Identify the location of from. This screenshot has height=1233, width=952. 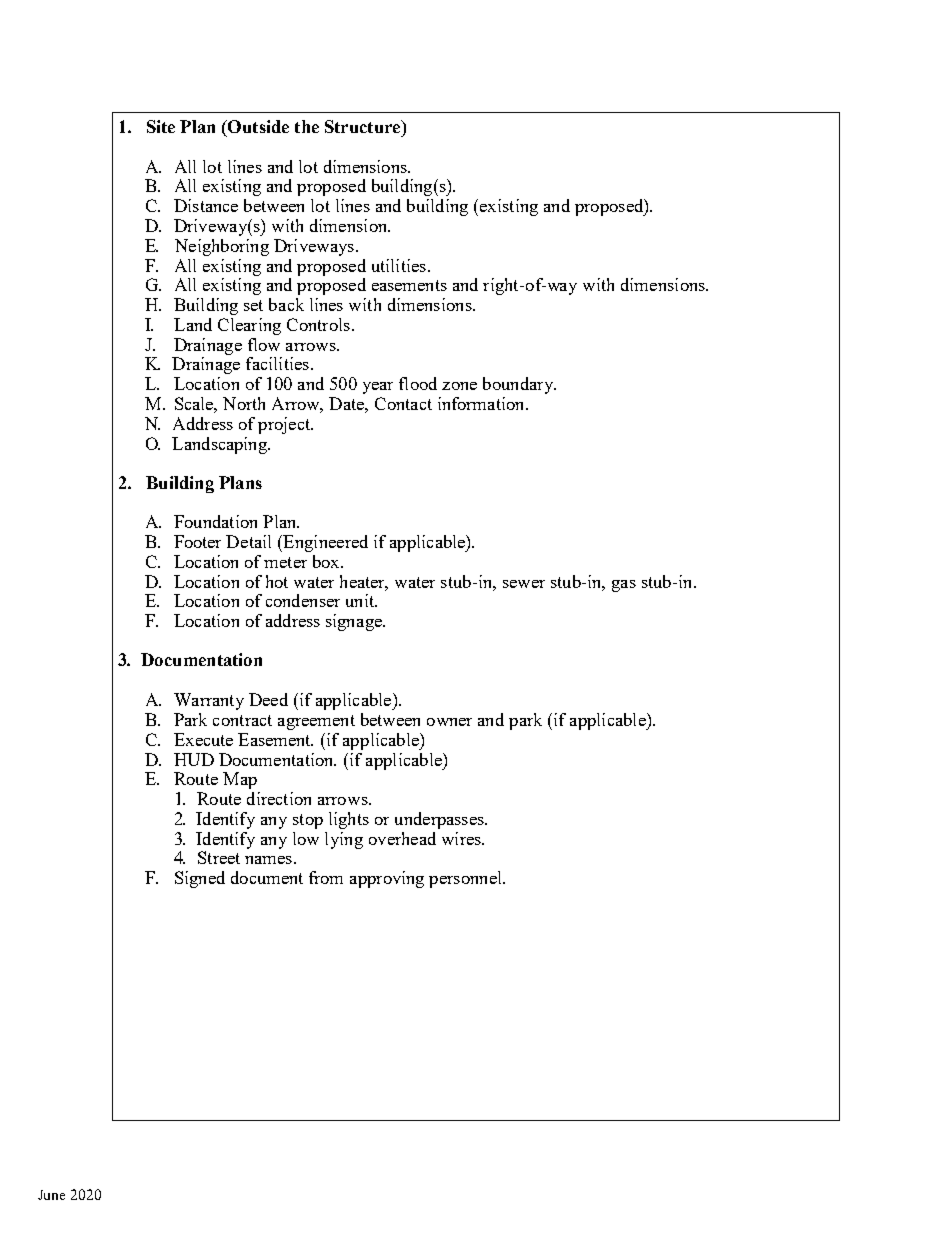
(326, 877).
